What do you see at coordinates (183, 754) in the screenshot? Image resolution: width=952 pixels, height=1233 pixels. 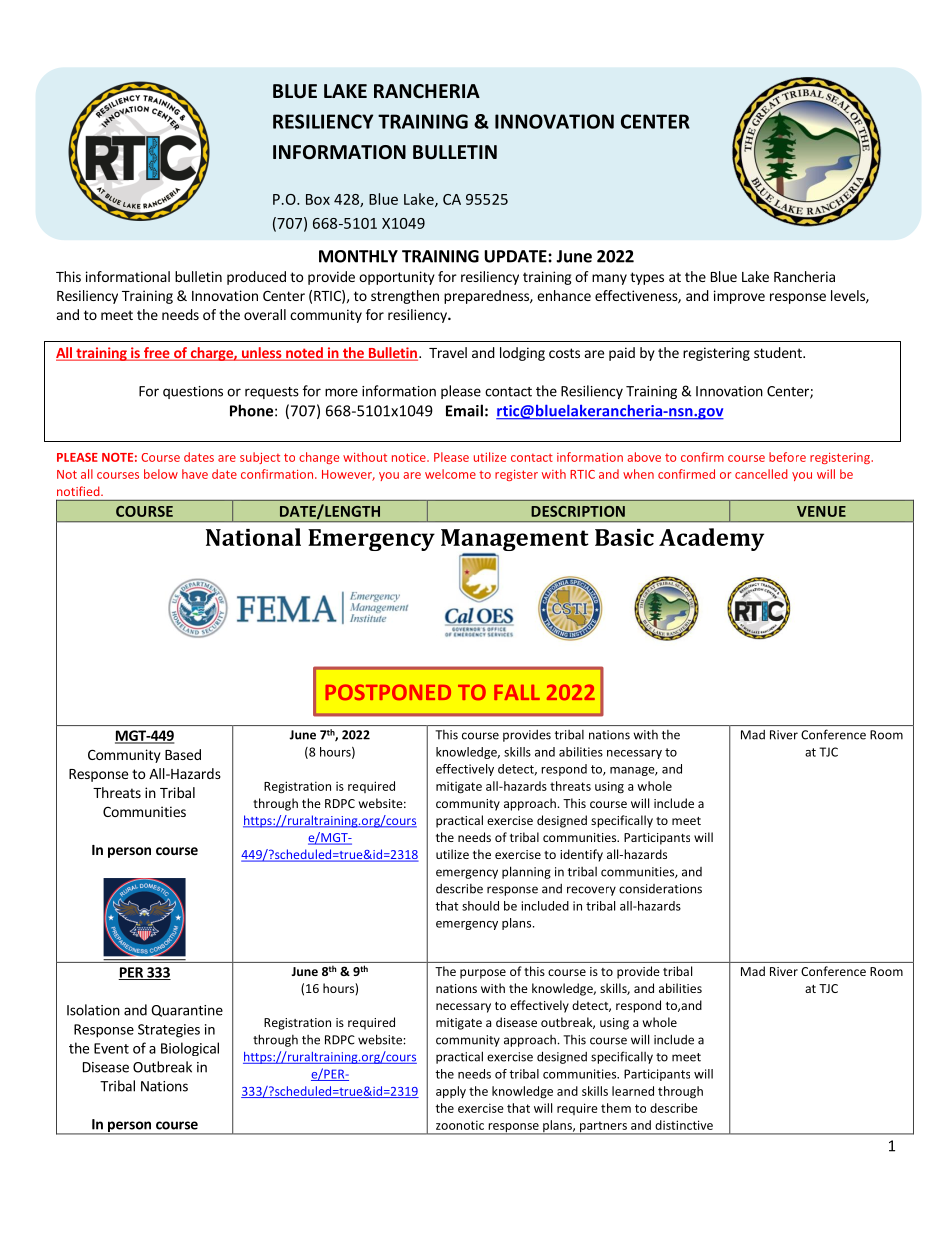 I see `Based` at bounding box center [183, 754].
